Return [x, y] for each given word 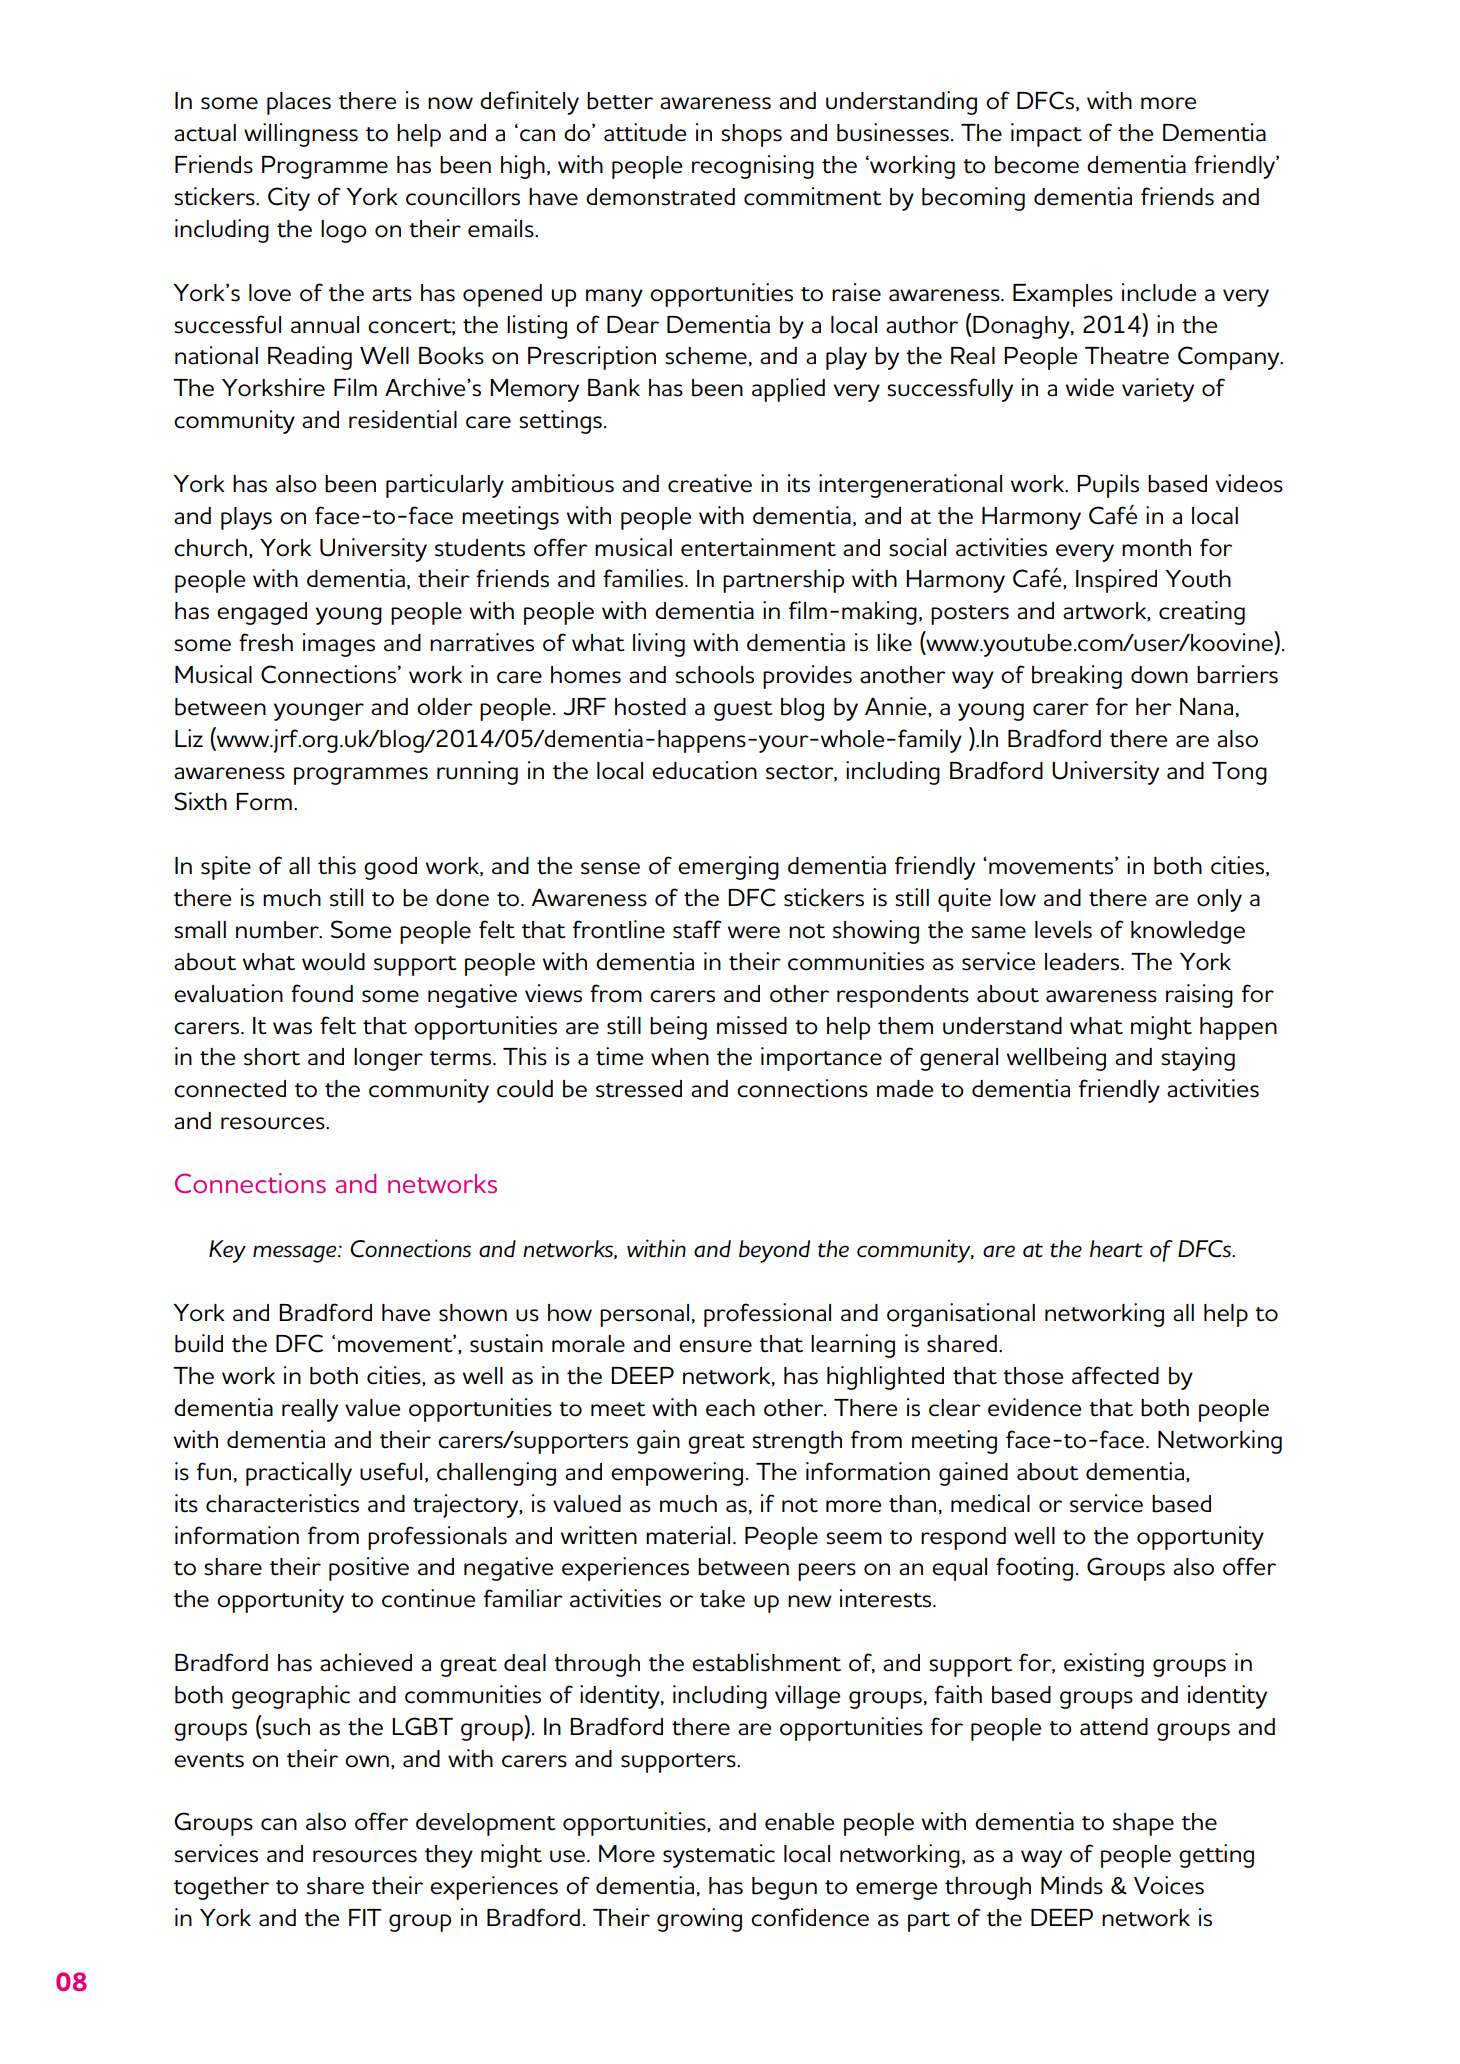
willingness [301, 135]
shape [1143, 1824]
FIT [365, 1917]
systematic [719, 1856]
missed [752, 1025]
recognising [753, 167]
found [322, 993]
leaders [1083, 962]
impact [1046, 135]
